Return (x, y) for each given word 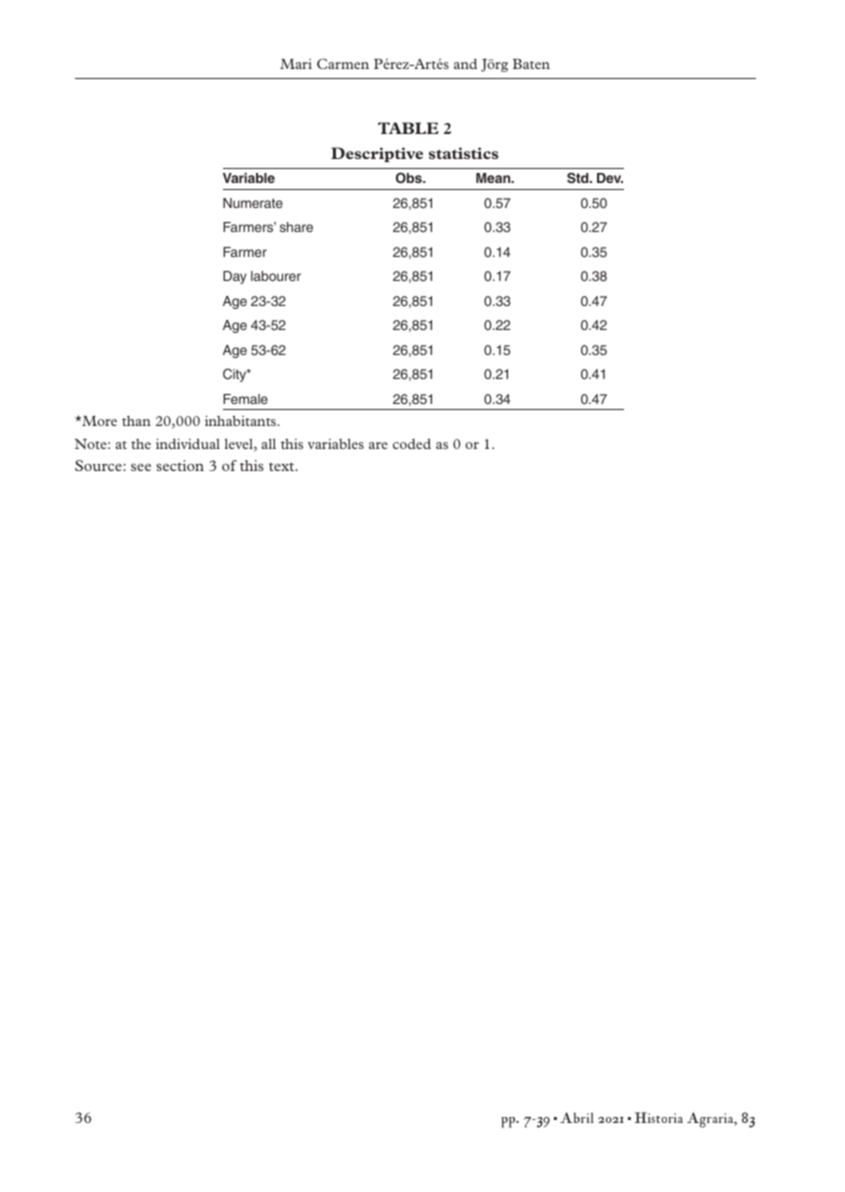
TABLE (408, 128)
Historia (659, 1117)
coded (412, 443)
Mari (296, 64)
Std (579, 178)
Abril (577, 1117)
